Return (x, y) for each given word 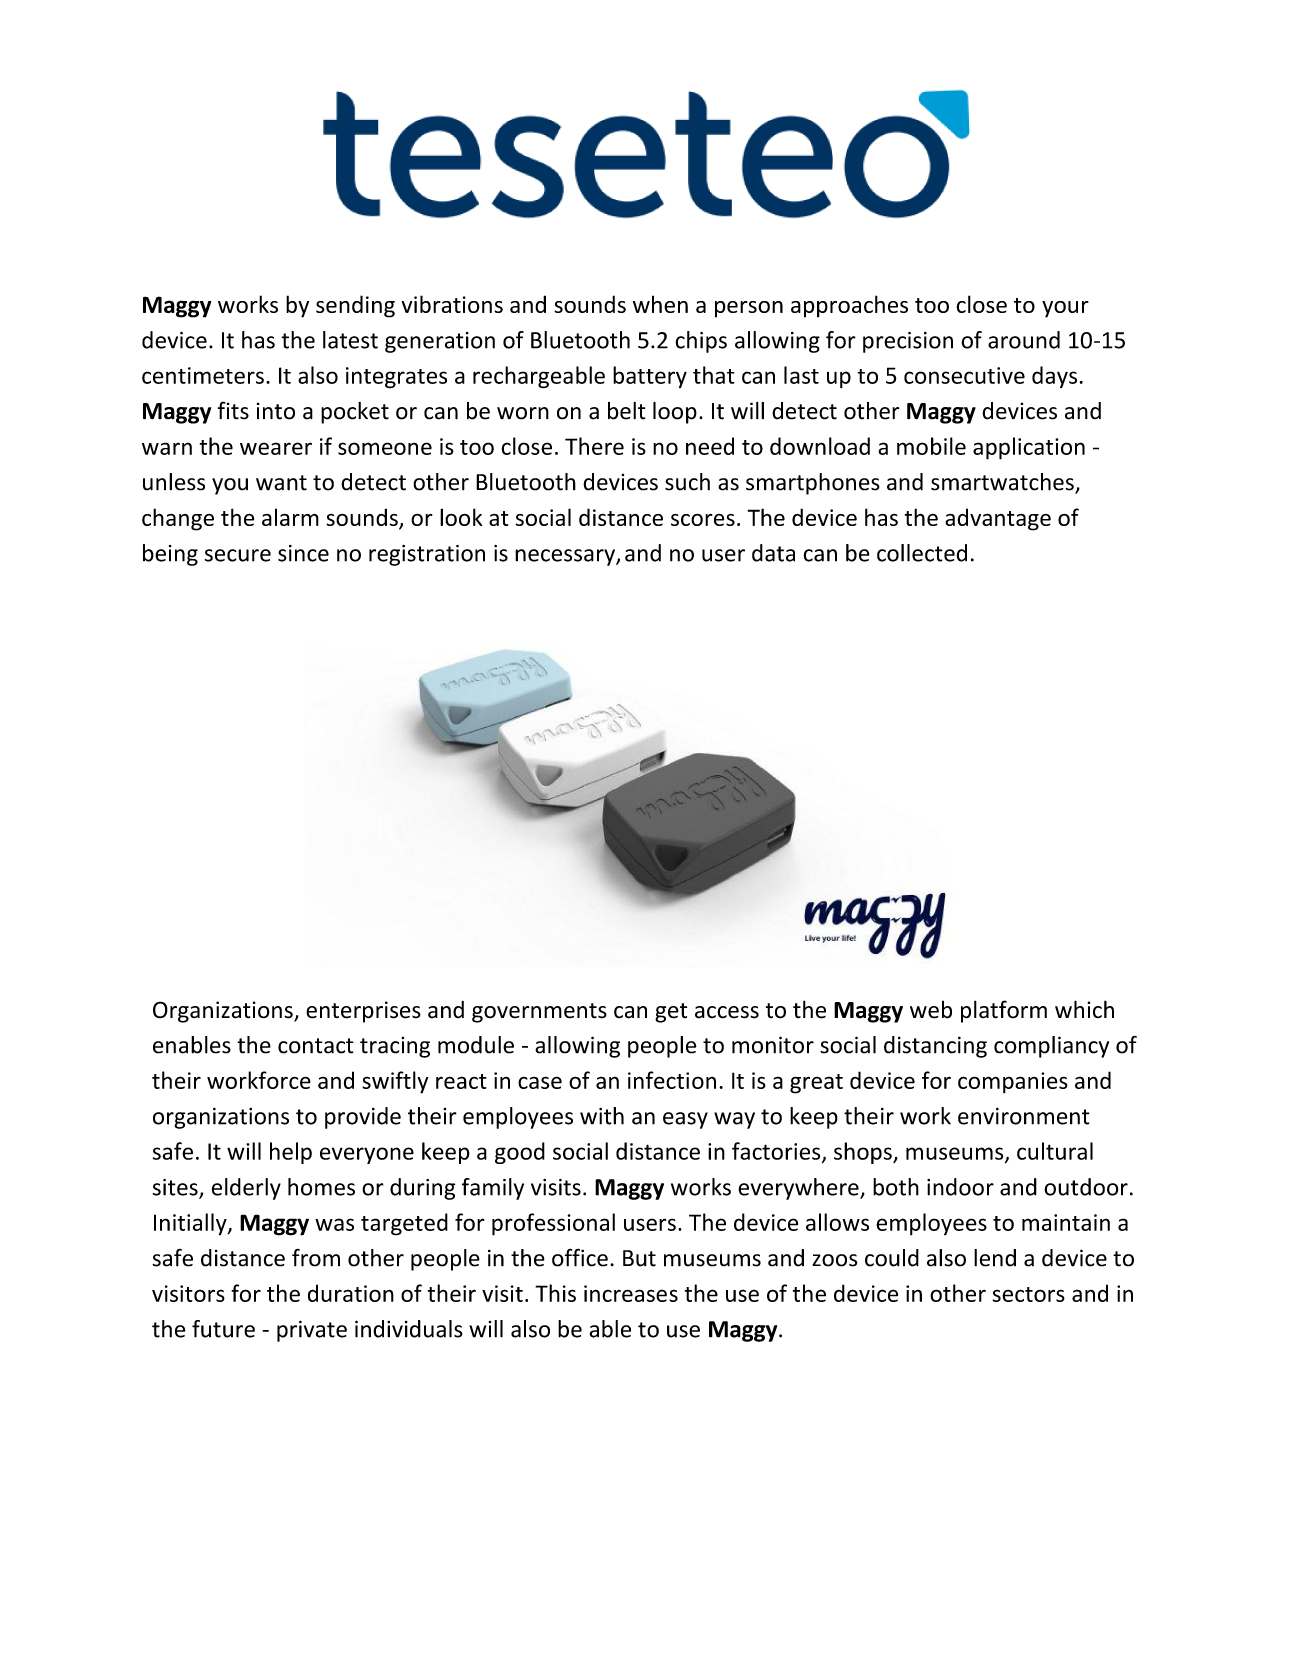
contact (316, 1046)
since (303, 553)
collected (922, 553)
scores (703, 520)
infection (672, 1080)
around (1024, 340)
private (312, 1331)
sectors (1028, 1294)
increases (631, 1293)
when (660, 304)
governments (539, 1013)
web (931, 1009)
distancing (935, 1047)
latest (350, 340)
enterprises (363, 1012)
